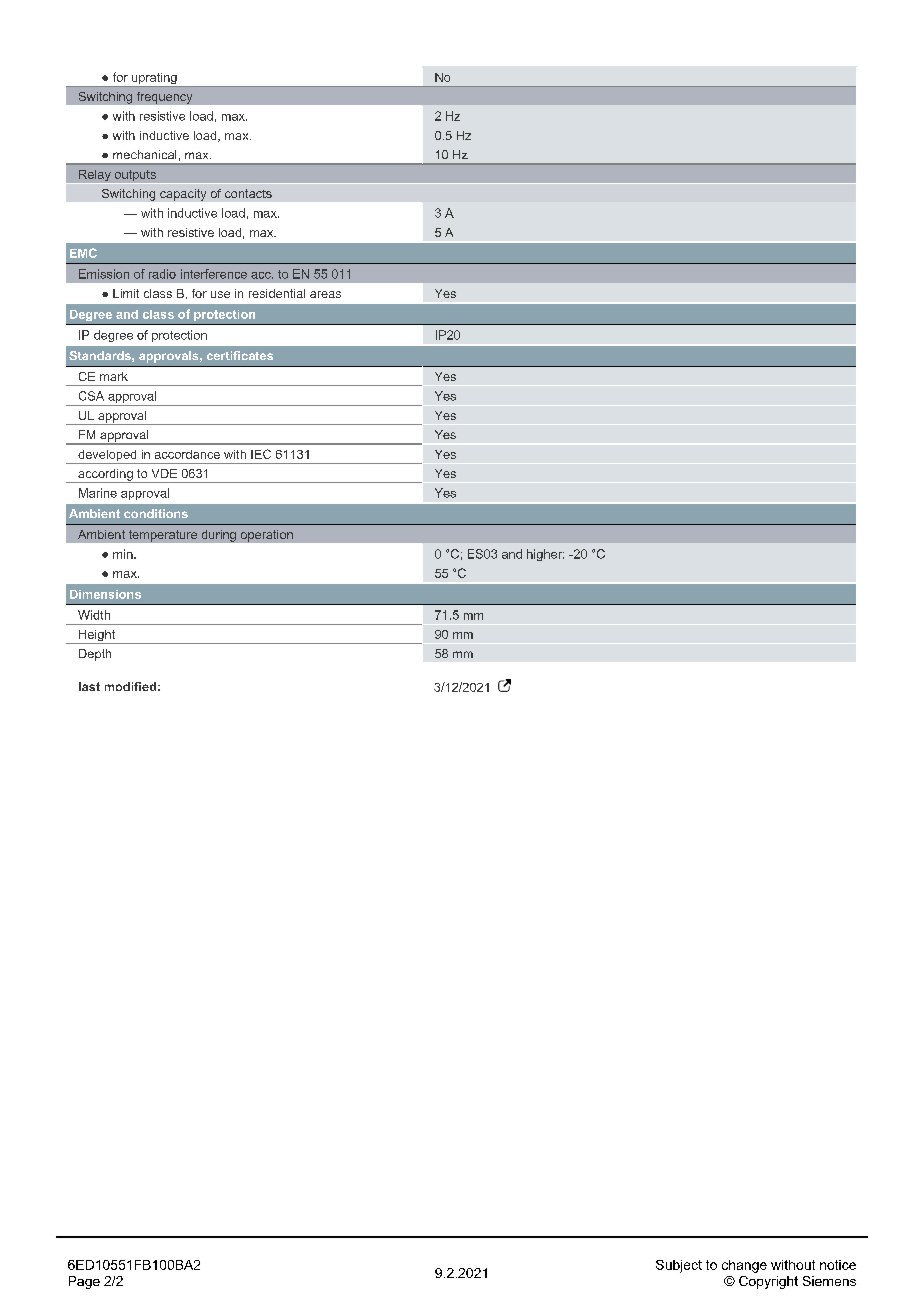  What do you see at coordinates (267, 536) in the screenshot?
I see `operation` at bounding box center [267, 536].
